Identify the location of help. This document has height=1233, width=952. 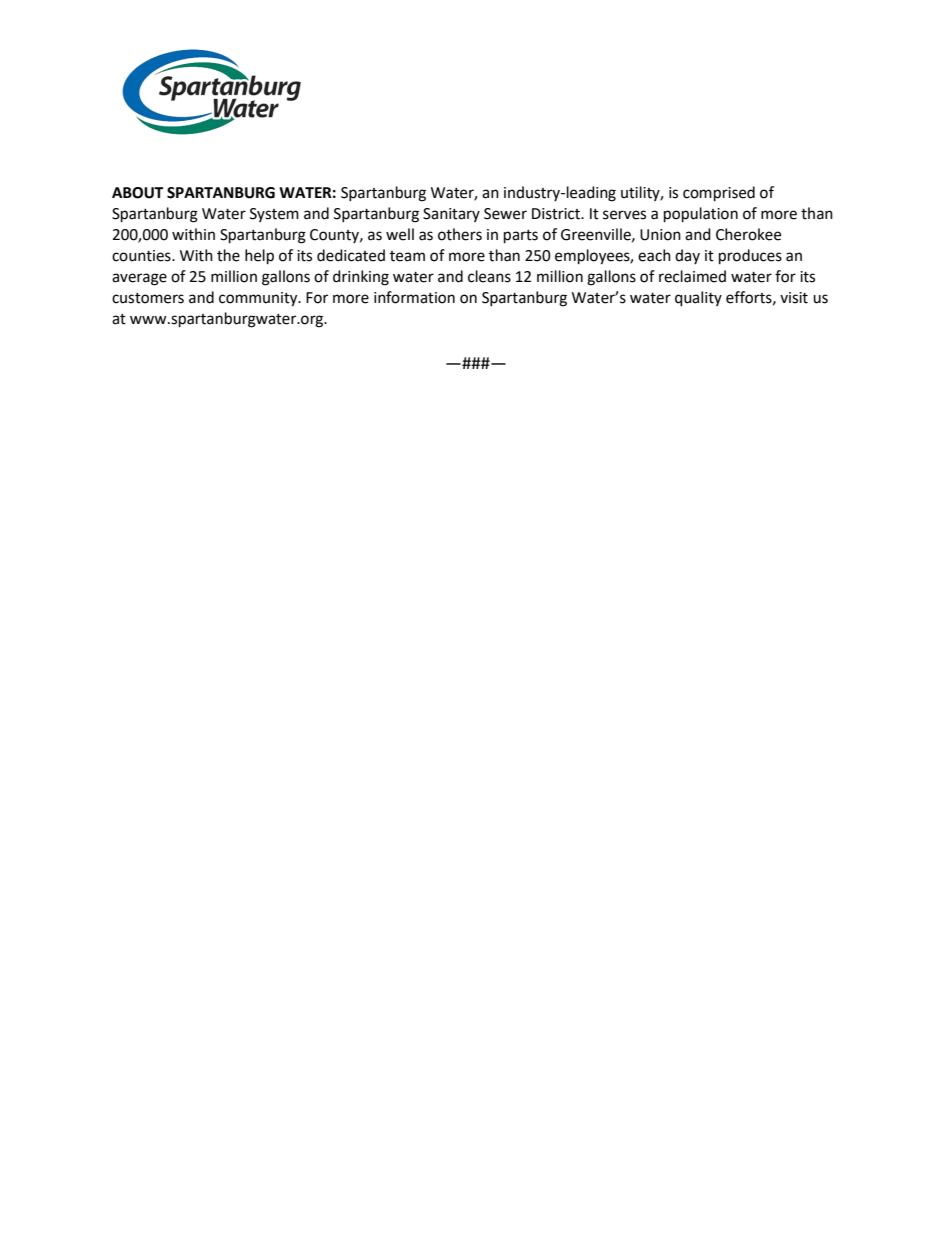
(259, 257).
